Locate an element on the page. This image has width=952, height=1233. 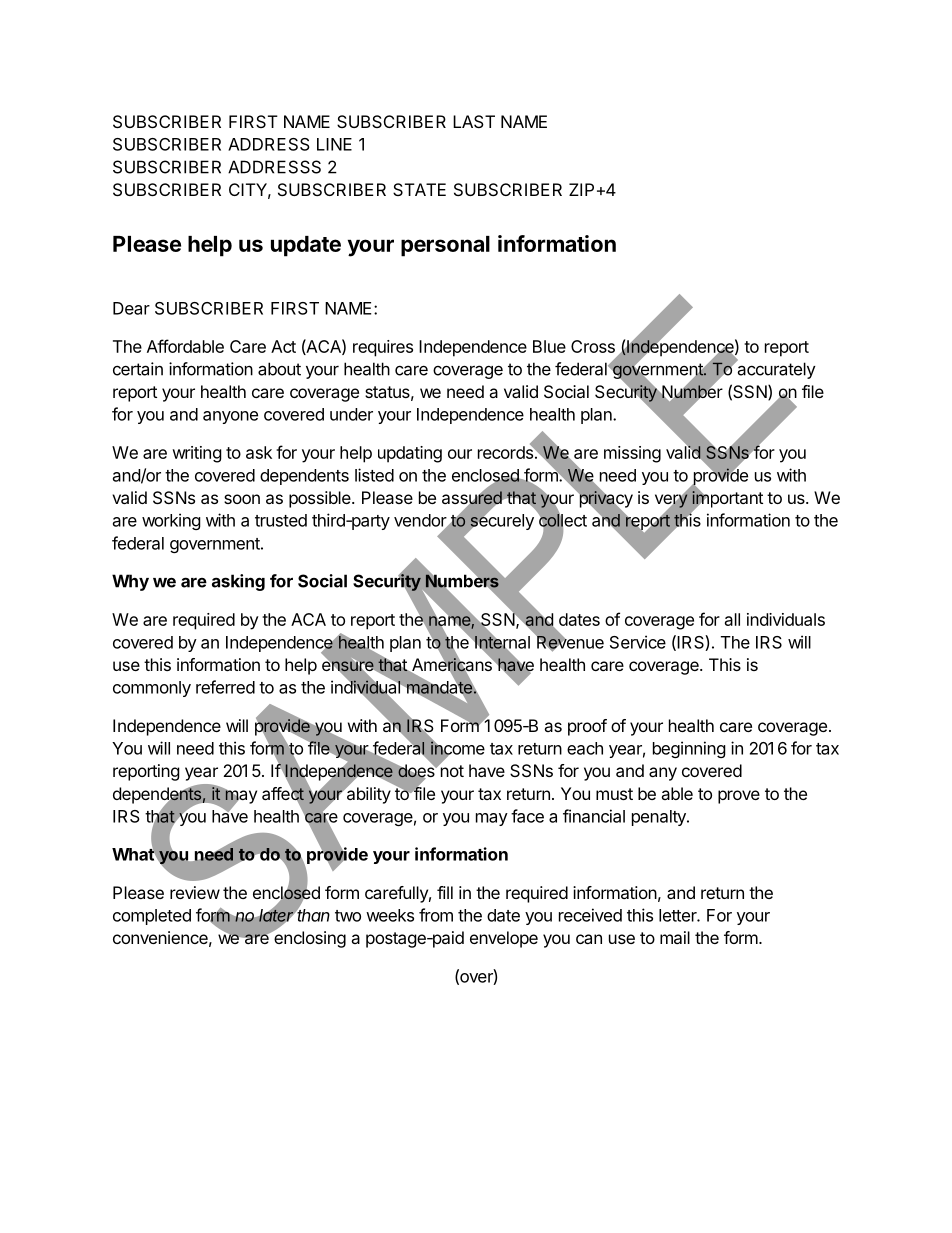
LINE is located at coordinates (334, 144).
